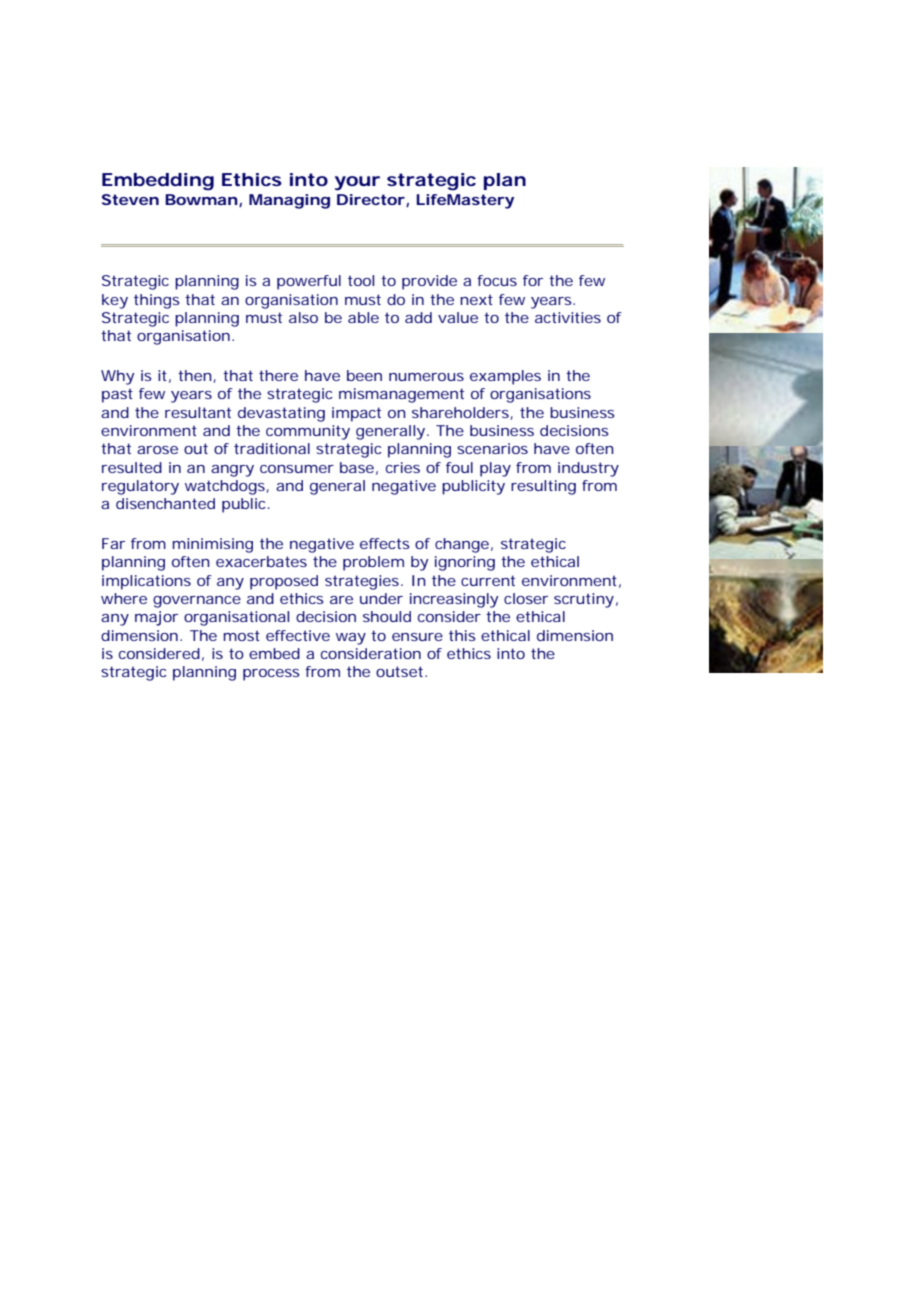  What do you see at coordinates (533, 280) in the page?
I see `for` at bounding box center [533, 280].
